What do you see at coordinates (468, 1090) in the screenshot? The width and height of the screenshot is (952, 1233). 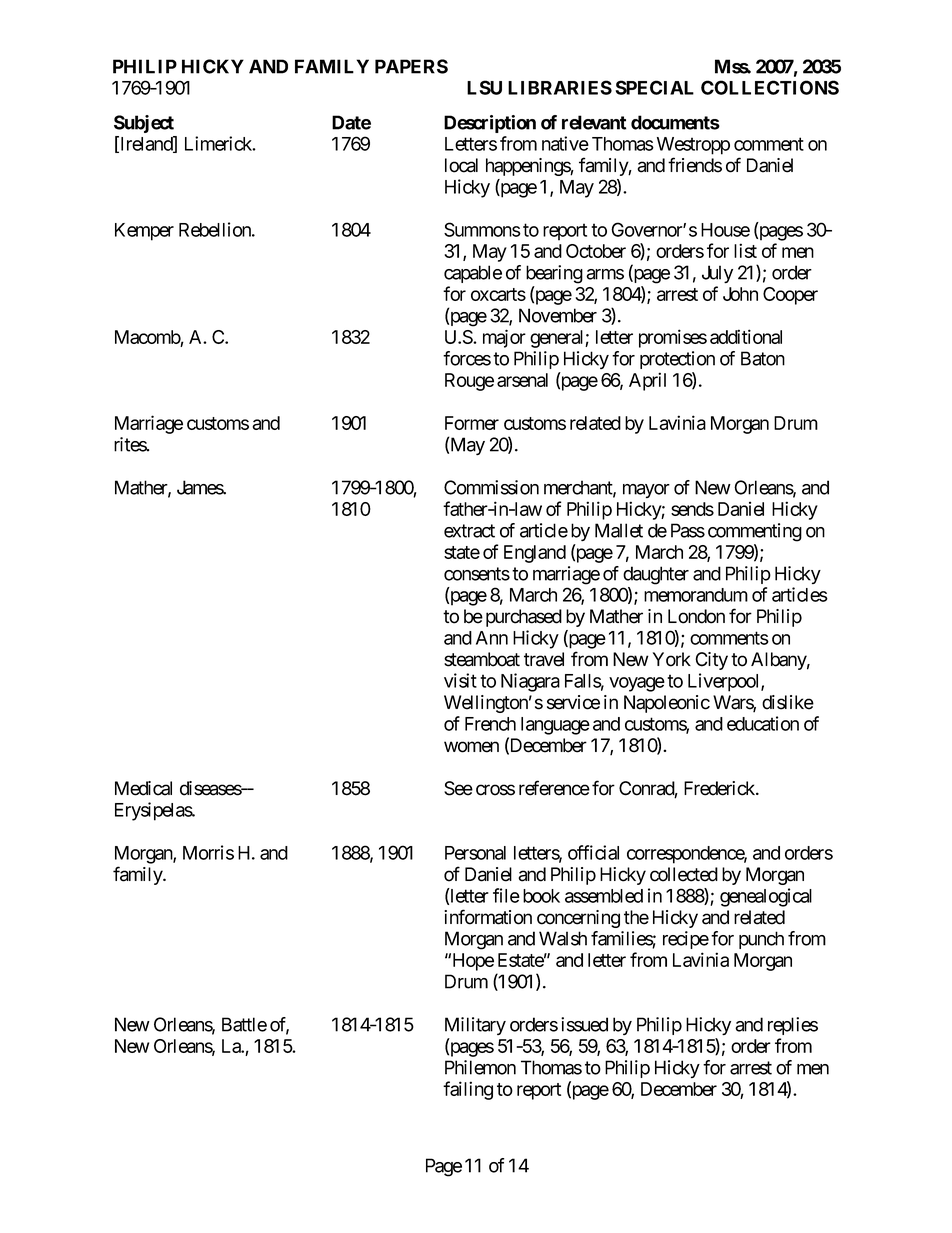 I see `failing` at bounding box center [468, 1090].
